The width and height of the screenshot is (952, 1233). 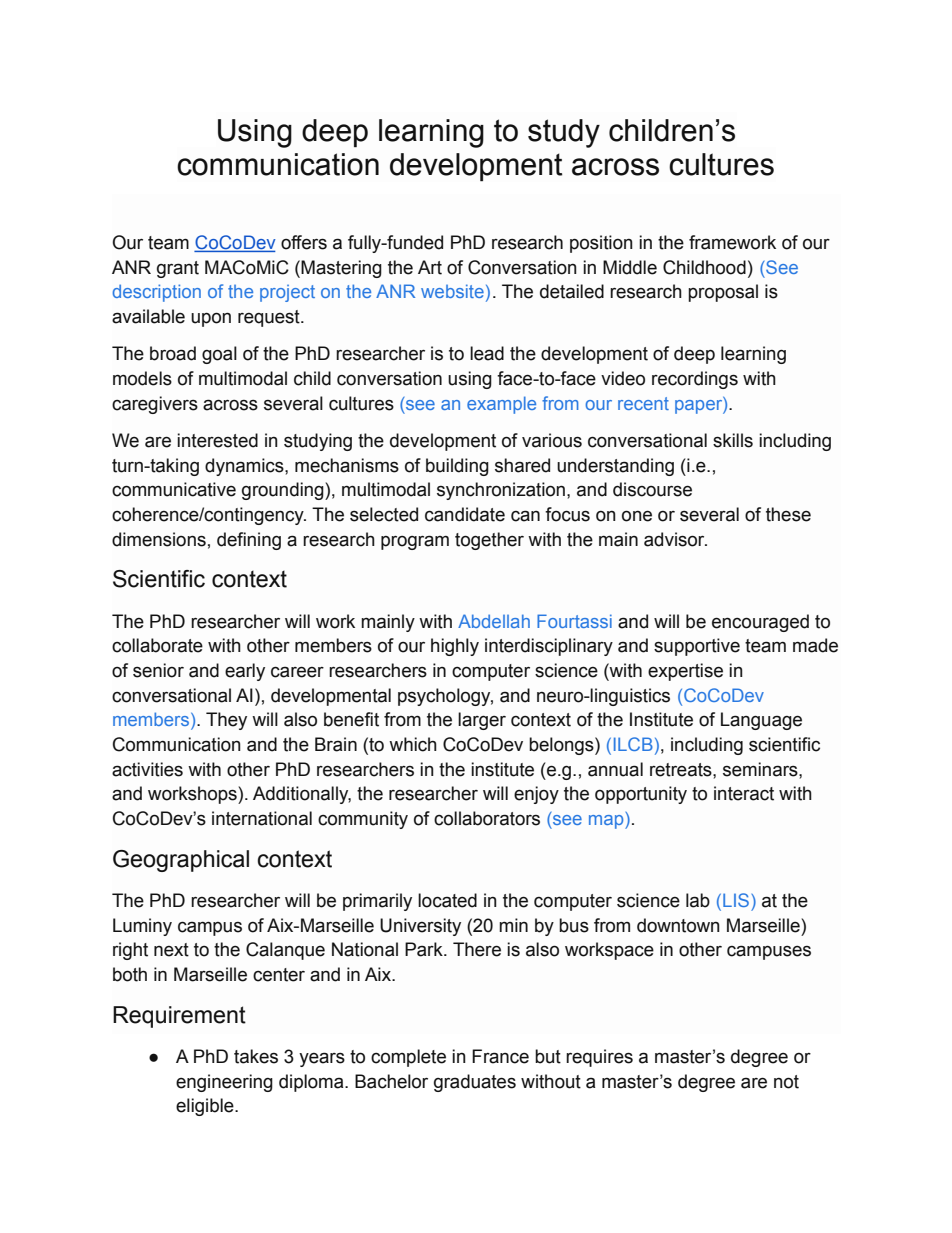 I want to click on grant, so click(x=178, y=269).
